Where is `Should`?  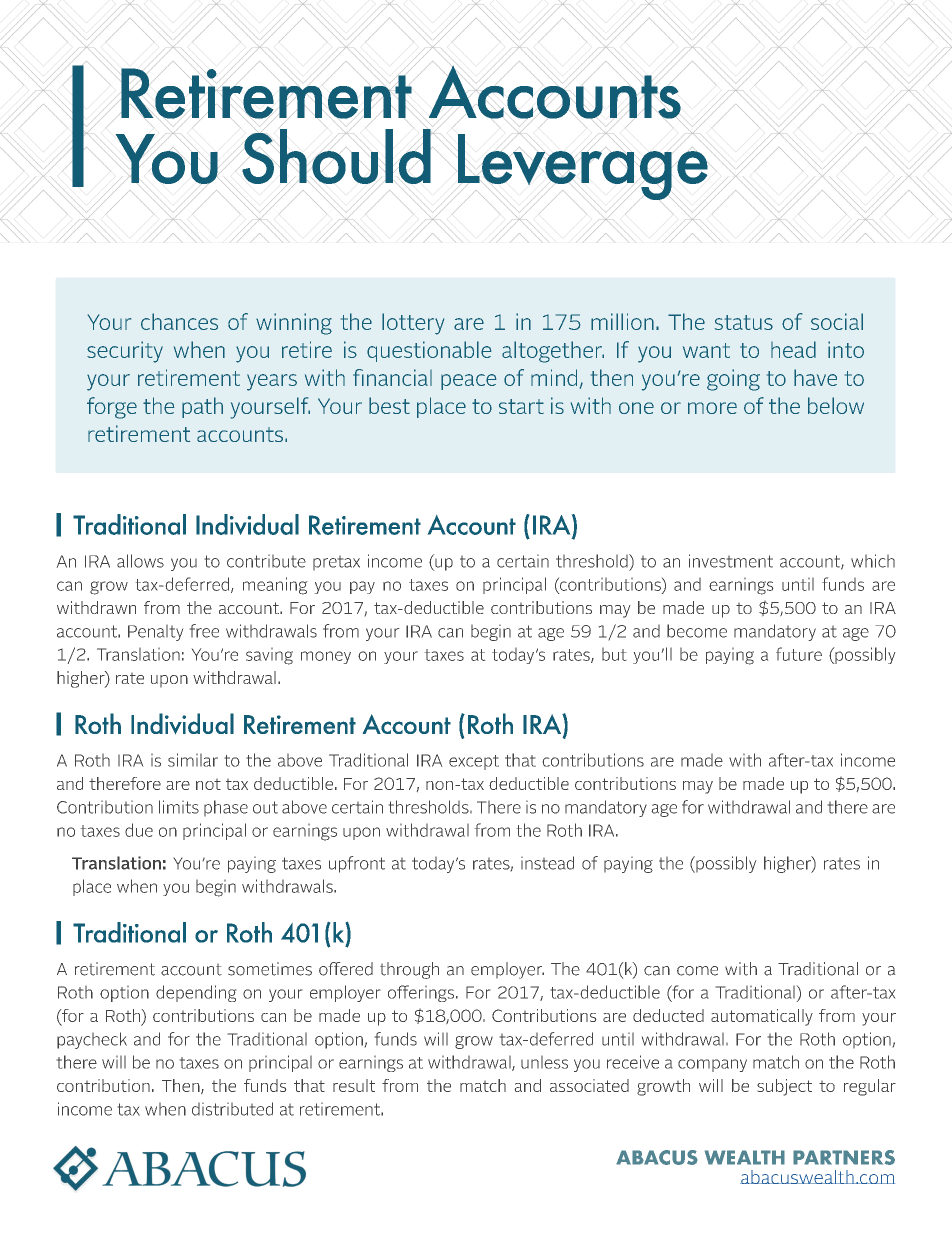 Should is located at coordinates (337, 157).
